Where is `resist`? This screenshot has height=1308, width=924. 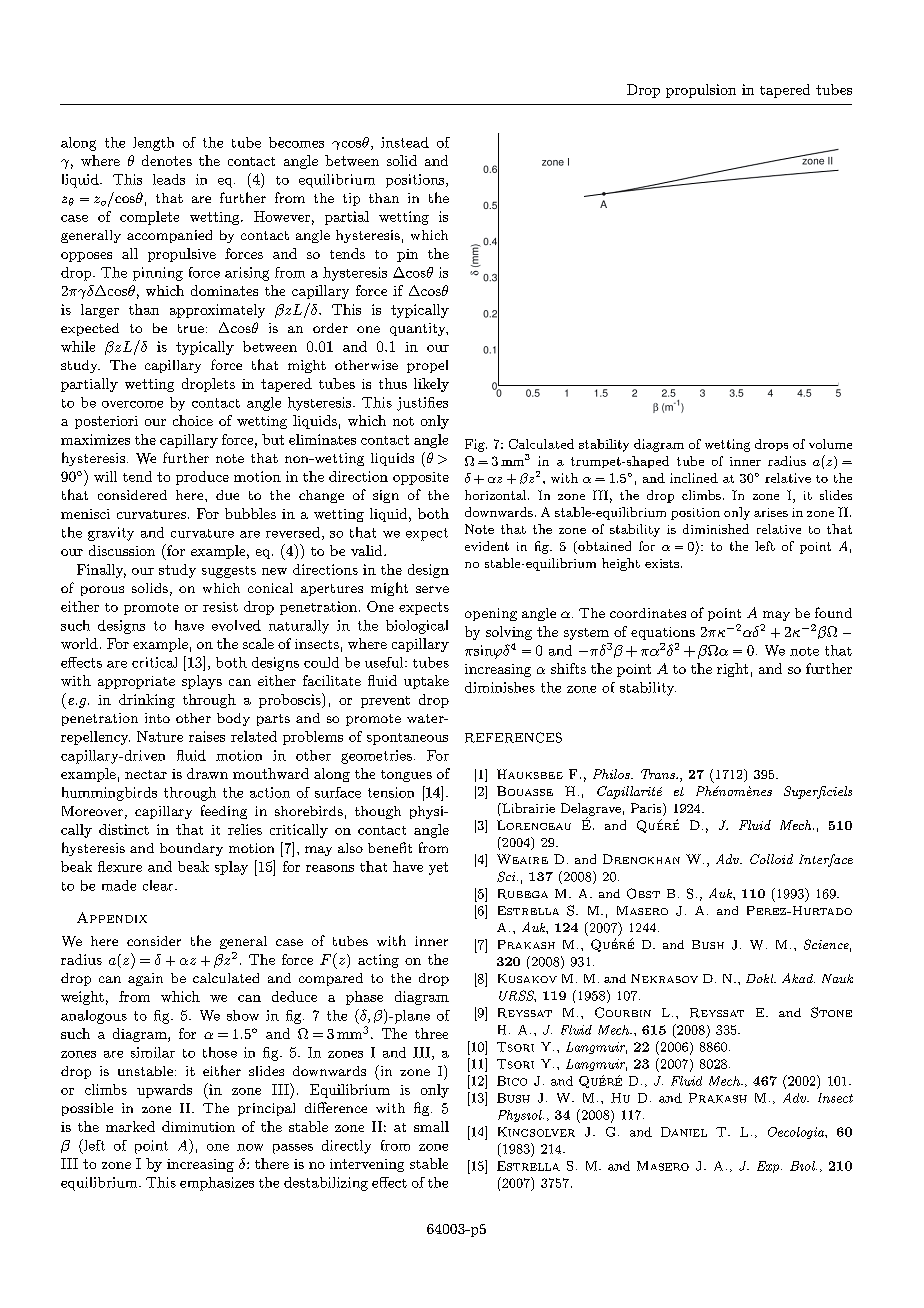
resist is located at coordinates (220, 607).
